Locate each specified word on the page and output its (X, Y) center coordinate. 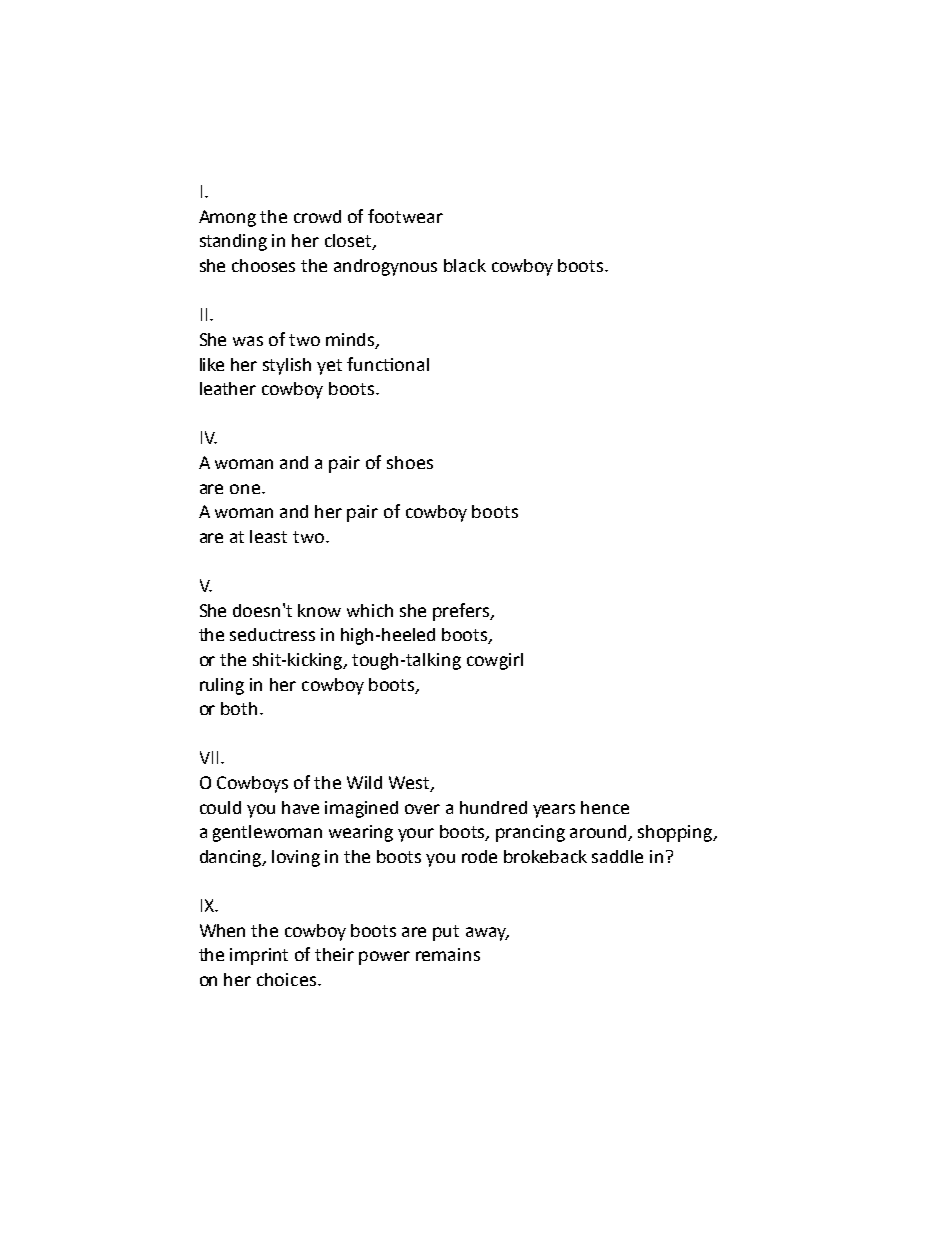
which (370, 610)
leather (228, 388)
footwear (405, 216)
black (465, 265)
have (300, 807)
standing (233, 242)
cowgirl (495, 661)
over (422, 809)
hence (605, 807)
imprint (259, 956)
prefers (462, 612)
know (319, 610)
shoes (410, 462)
